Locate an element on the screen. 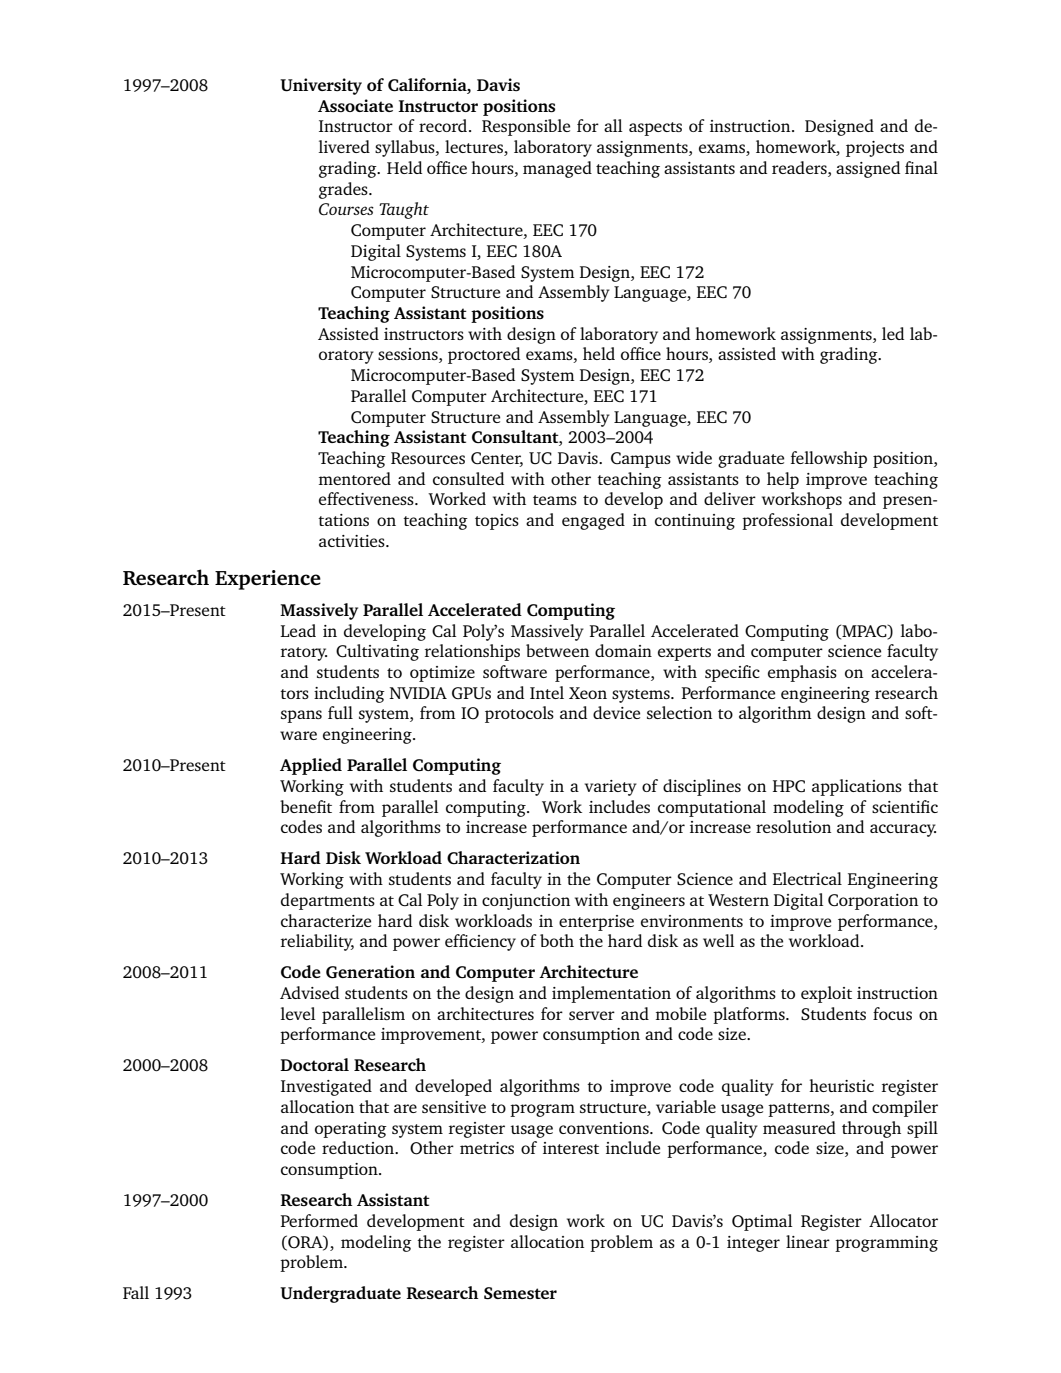 This screenshot has width=1061, height=1373. spans is located at coordinates (301, 716).
